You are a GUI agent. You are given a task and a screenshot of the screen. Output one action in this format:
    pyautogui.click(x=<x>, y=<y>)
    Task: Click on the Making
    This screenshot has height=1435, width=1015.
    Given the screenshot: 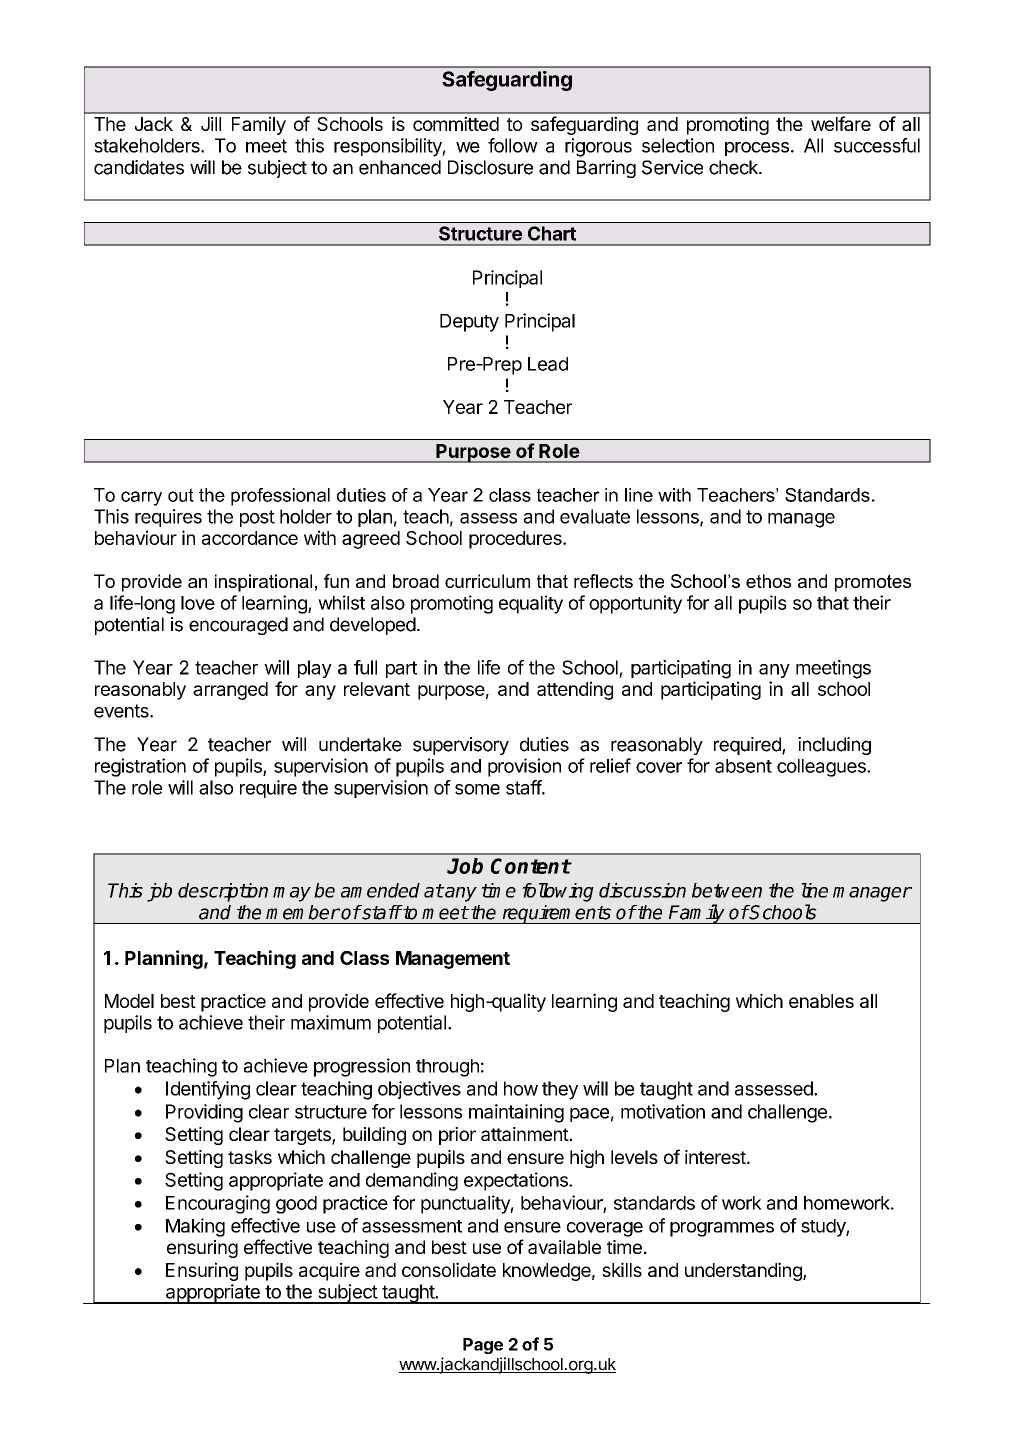 What is the action you would take?
    pyautogui.click(x=195, y=1227)
